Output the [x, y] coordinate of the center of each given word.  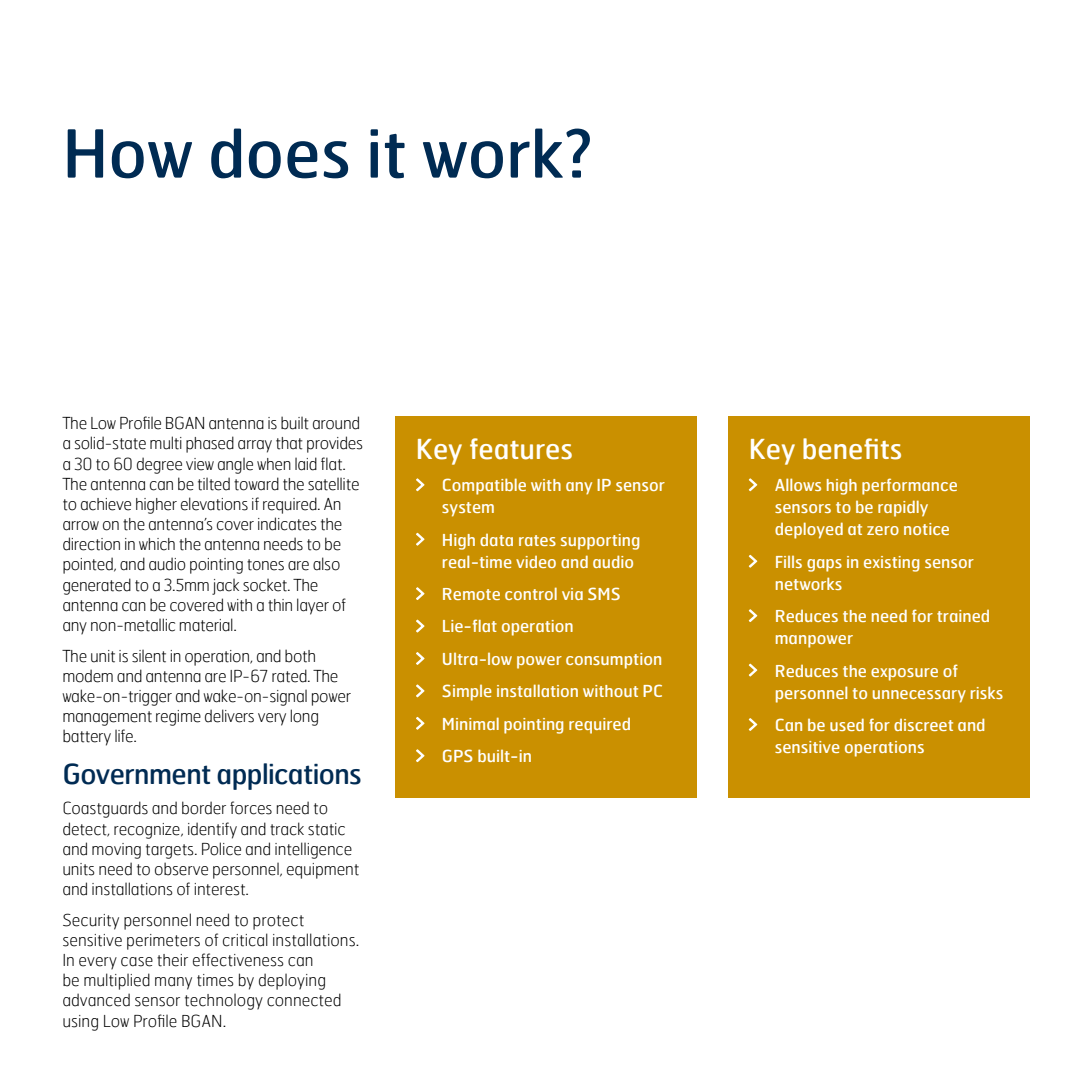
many [173, 983]
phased [210, 444]
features [521, 449]
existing [891, 564]
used [847, 724]
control [531, 593]
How [129, 154]
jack [225, 586]
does [279, 153]
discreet [923, 725]
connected [304, 1000]
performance [909, 486]
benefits [852, 449]
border [204, 808]
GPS [458, 755]
